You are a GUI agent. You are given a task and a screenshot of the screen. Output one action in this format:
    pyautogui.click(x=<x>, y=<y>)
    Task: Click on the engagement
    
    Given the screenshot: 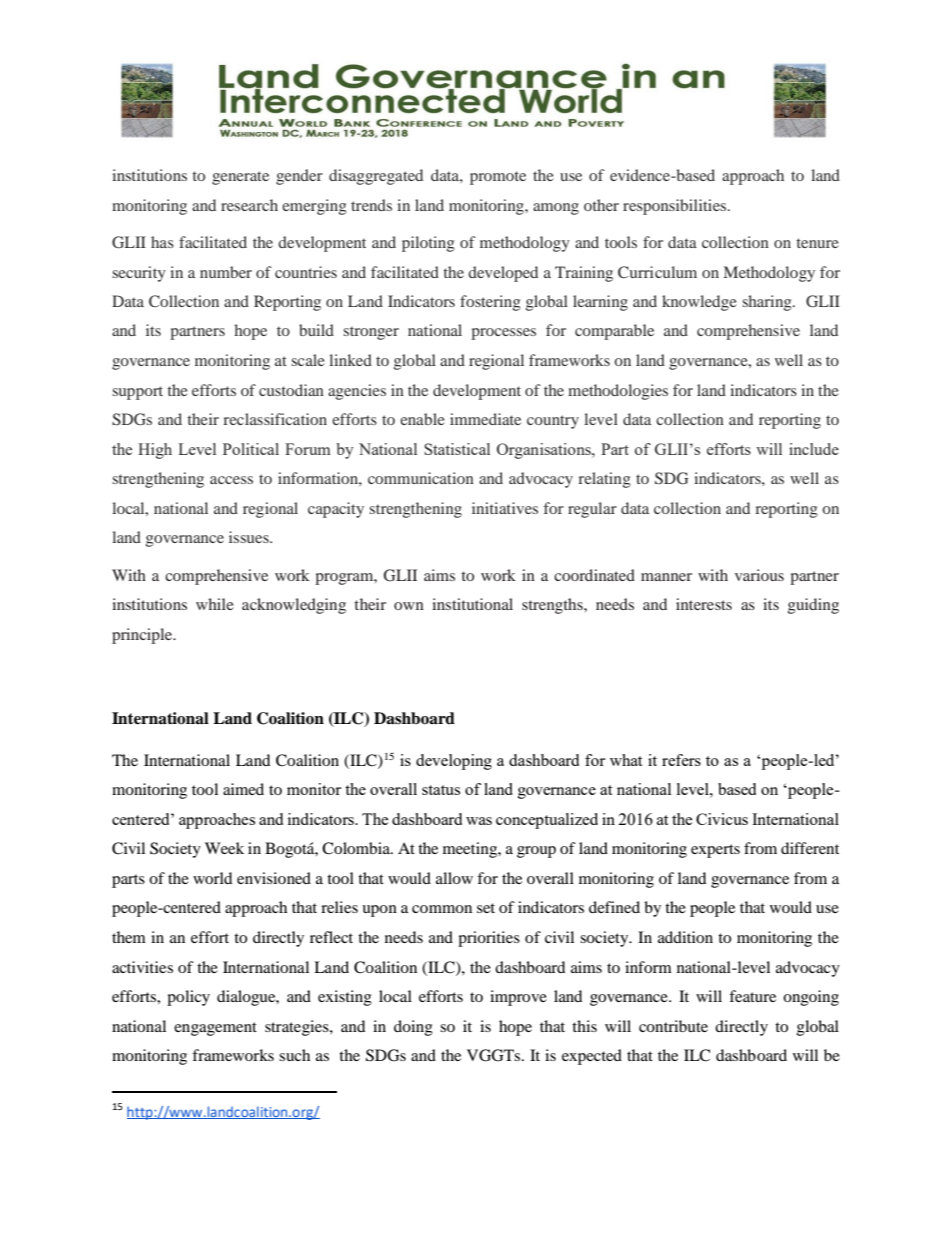 What is the action you would take?
    pyautogui.click(x=215, y=1029)
